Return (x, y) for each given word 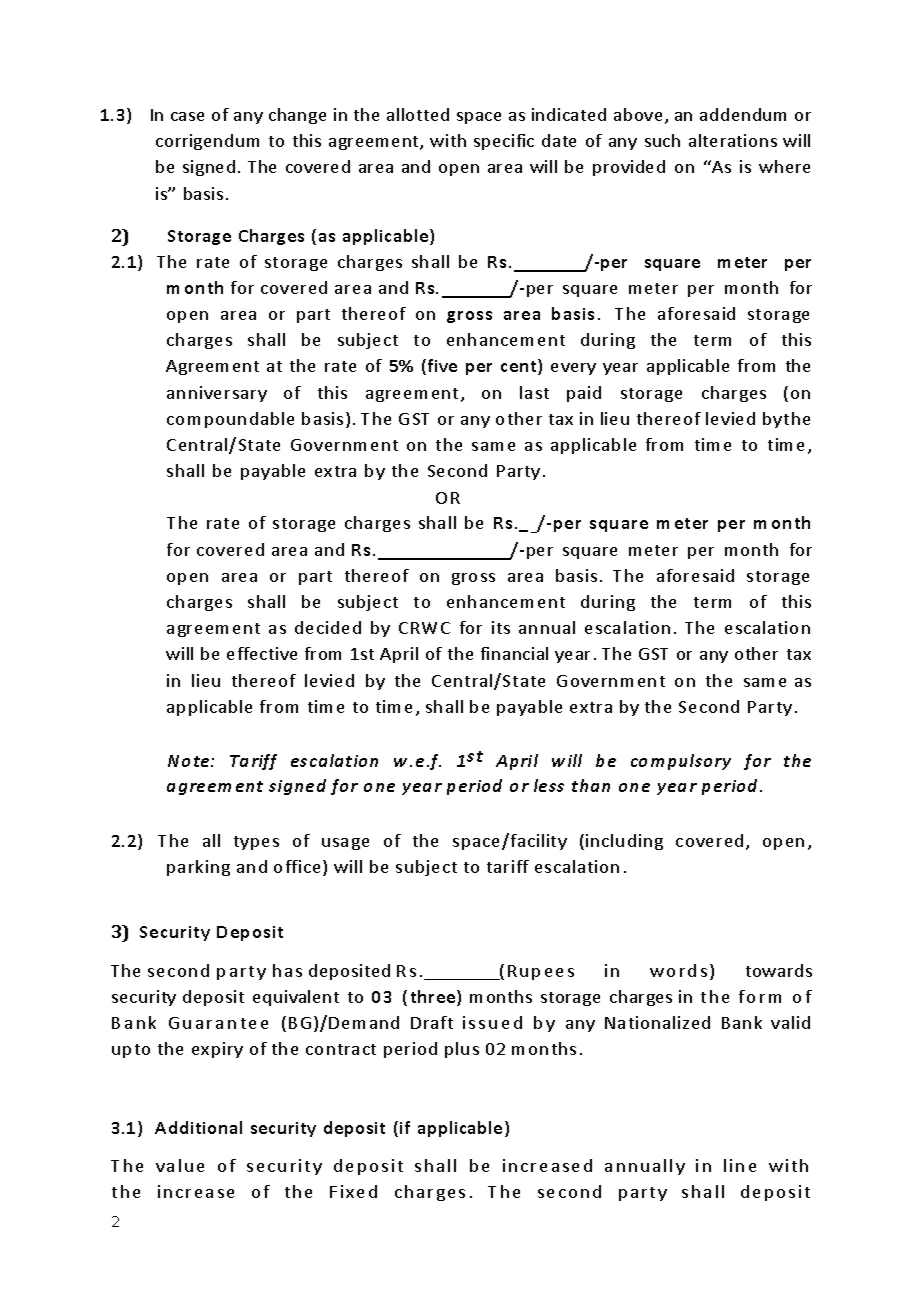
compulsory (681, 762)
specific (504, 142)
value (180, 1165)
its (501, 627)
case (187, 116)
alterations (733, 140)
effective (262, 653)
